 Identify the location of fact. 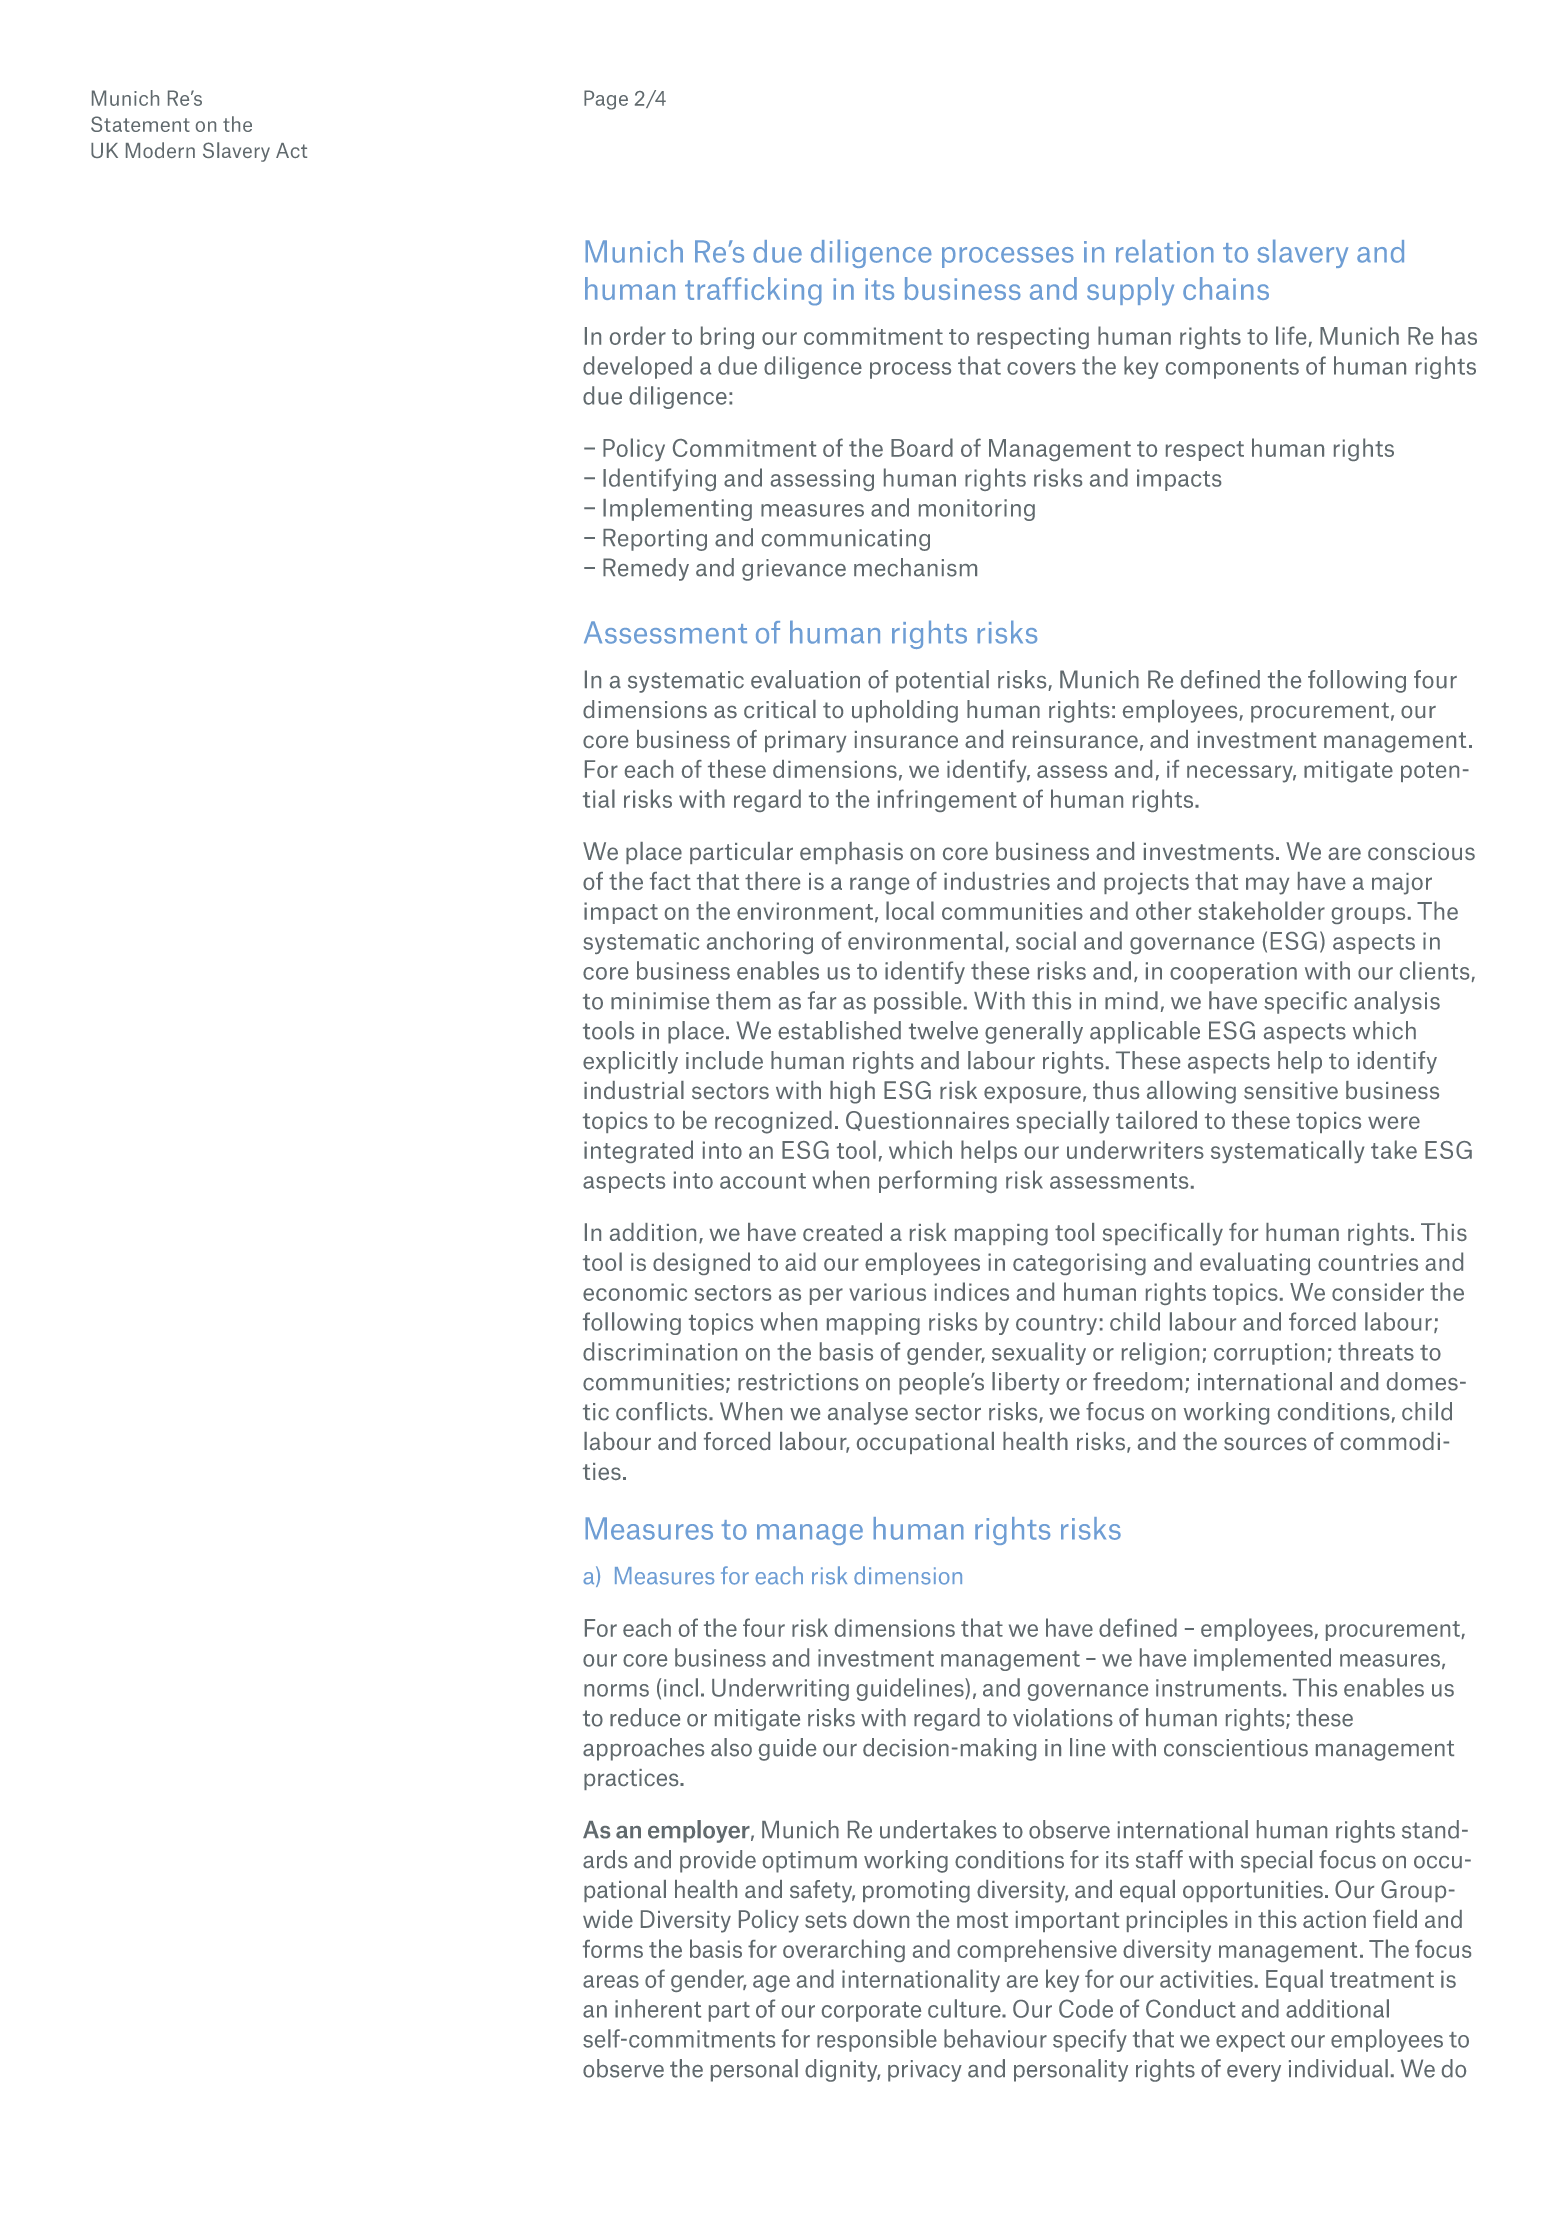
(670, 881).
